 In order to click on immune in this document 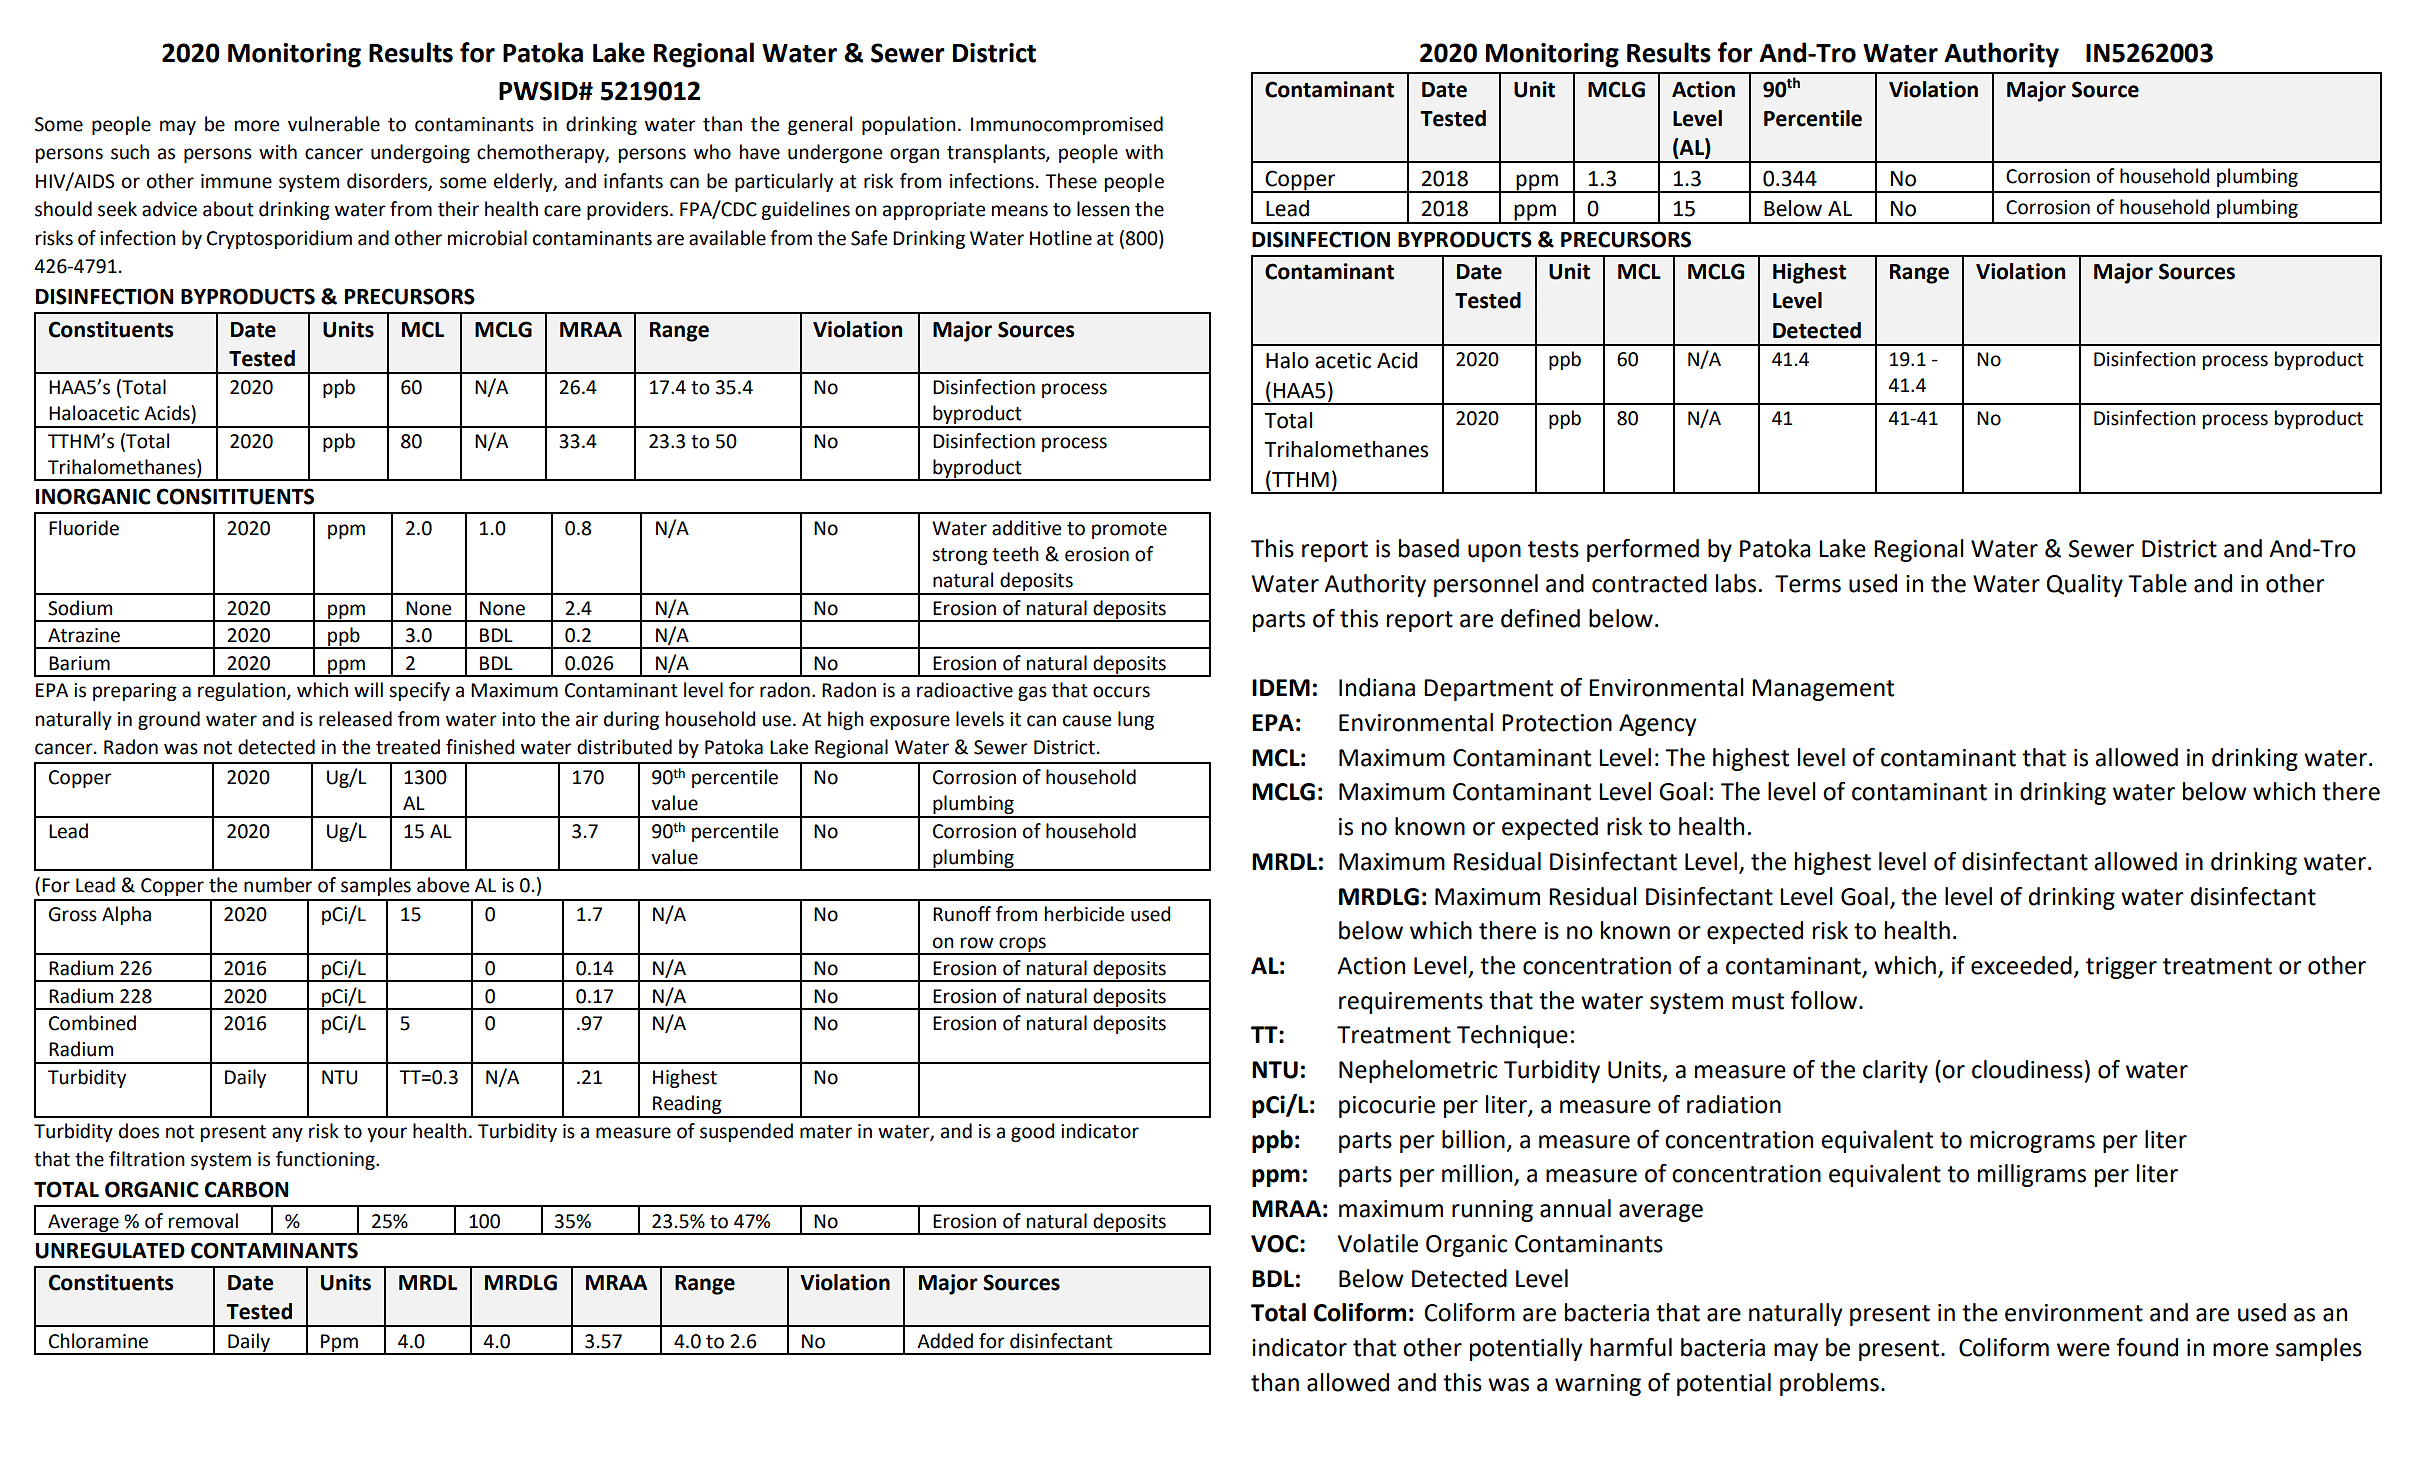, I will do `click(236, 181)`.
